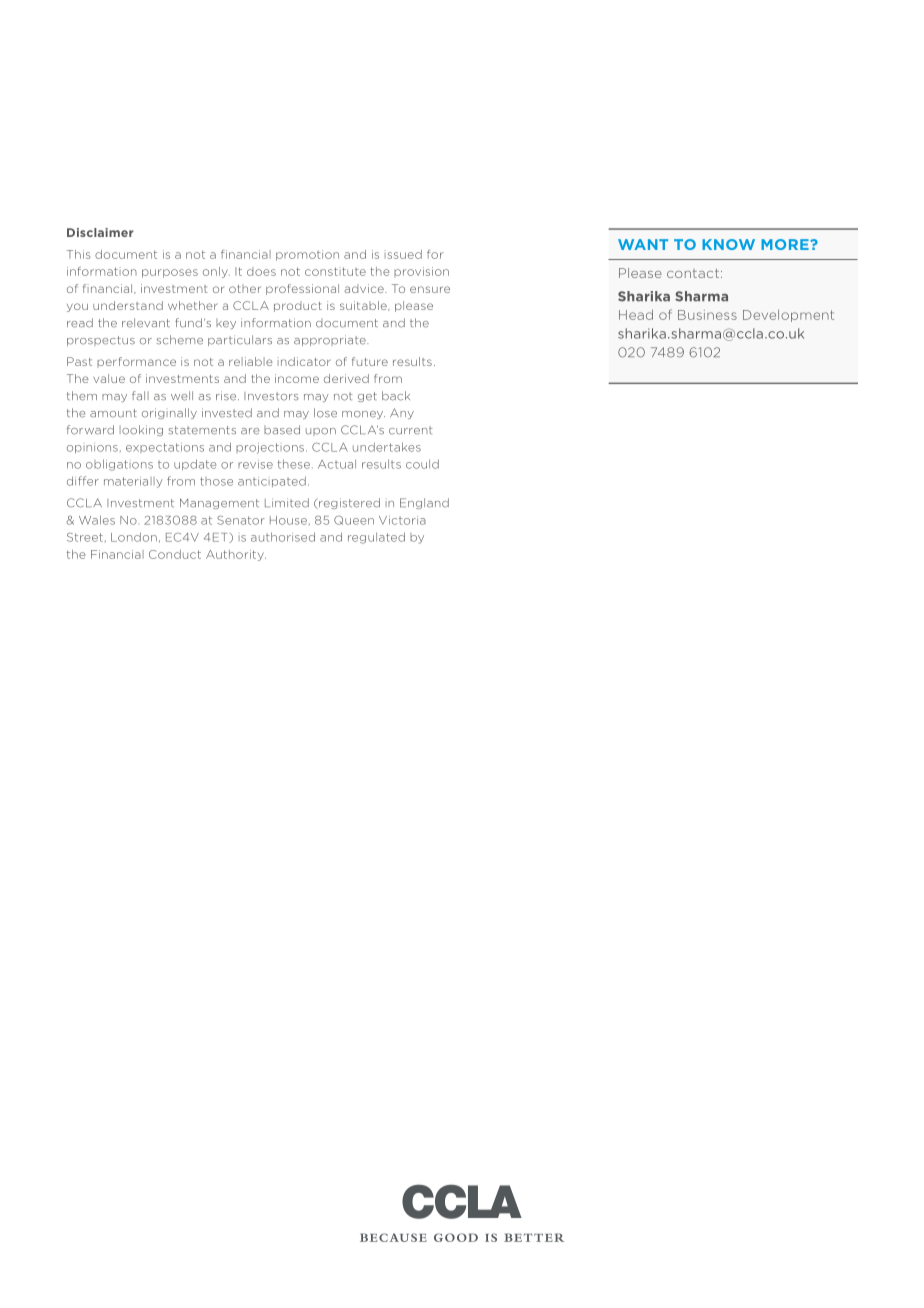 This screenshot has height=1308, width=924. What do you see at coordinates (728, 244) in the screenshot?
I see `KNOW` at bounding box center [728, 244].
